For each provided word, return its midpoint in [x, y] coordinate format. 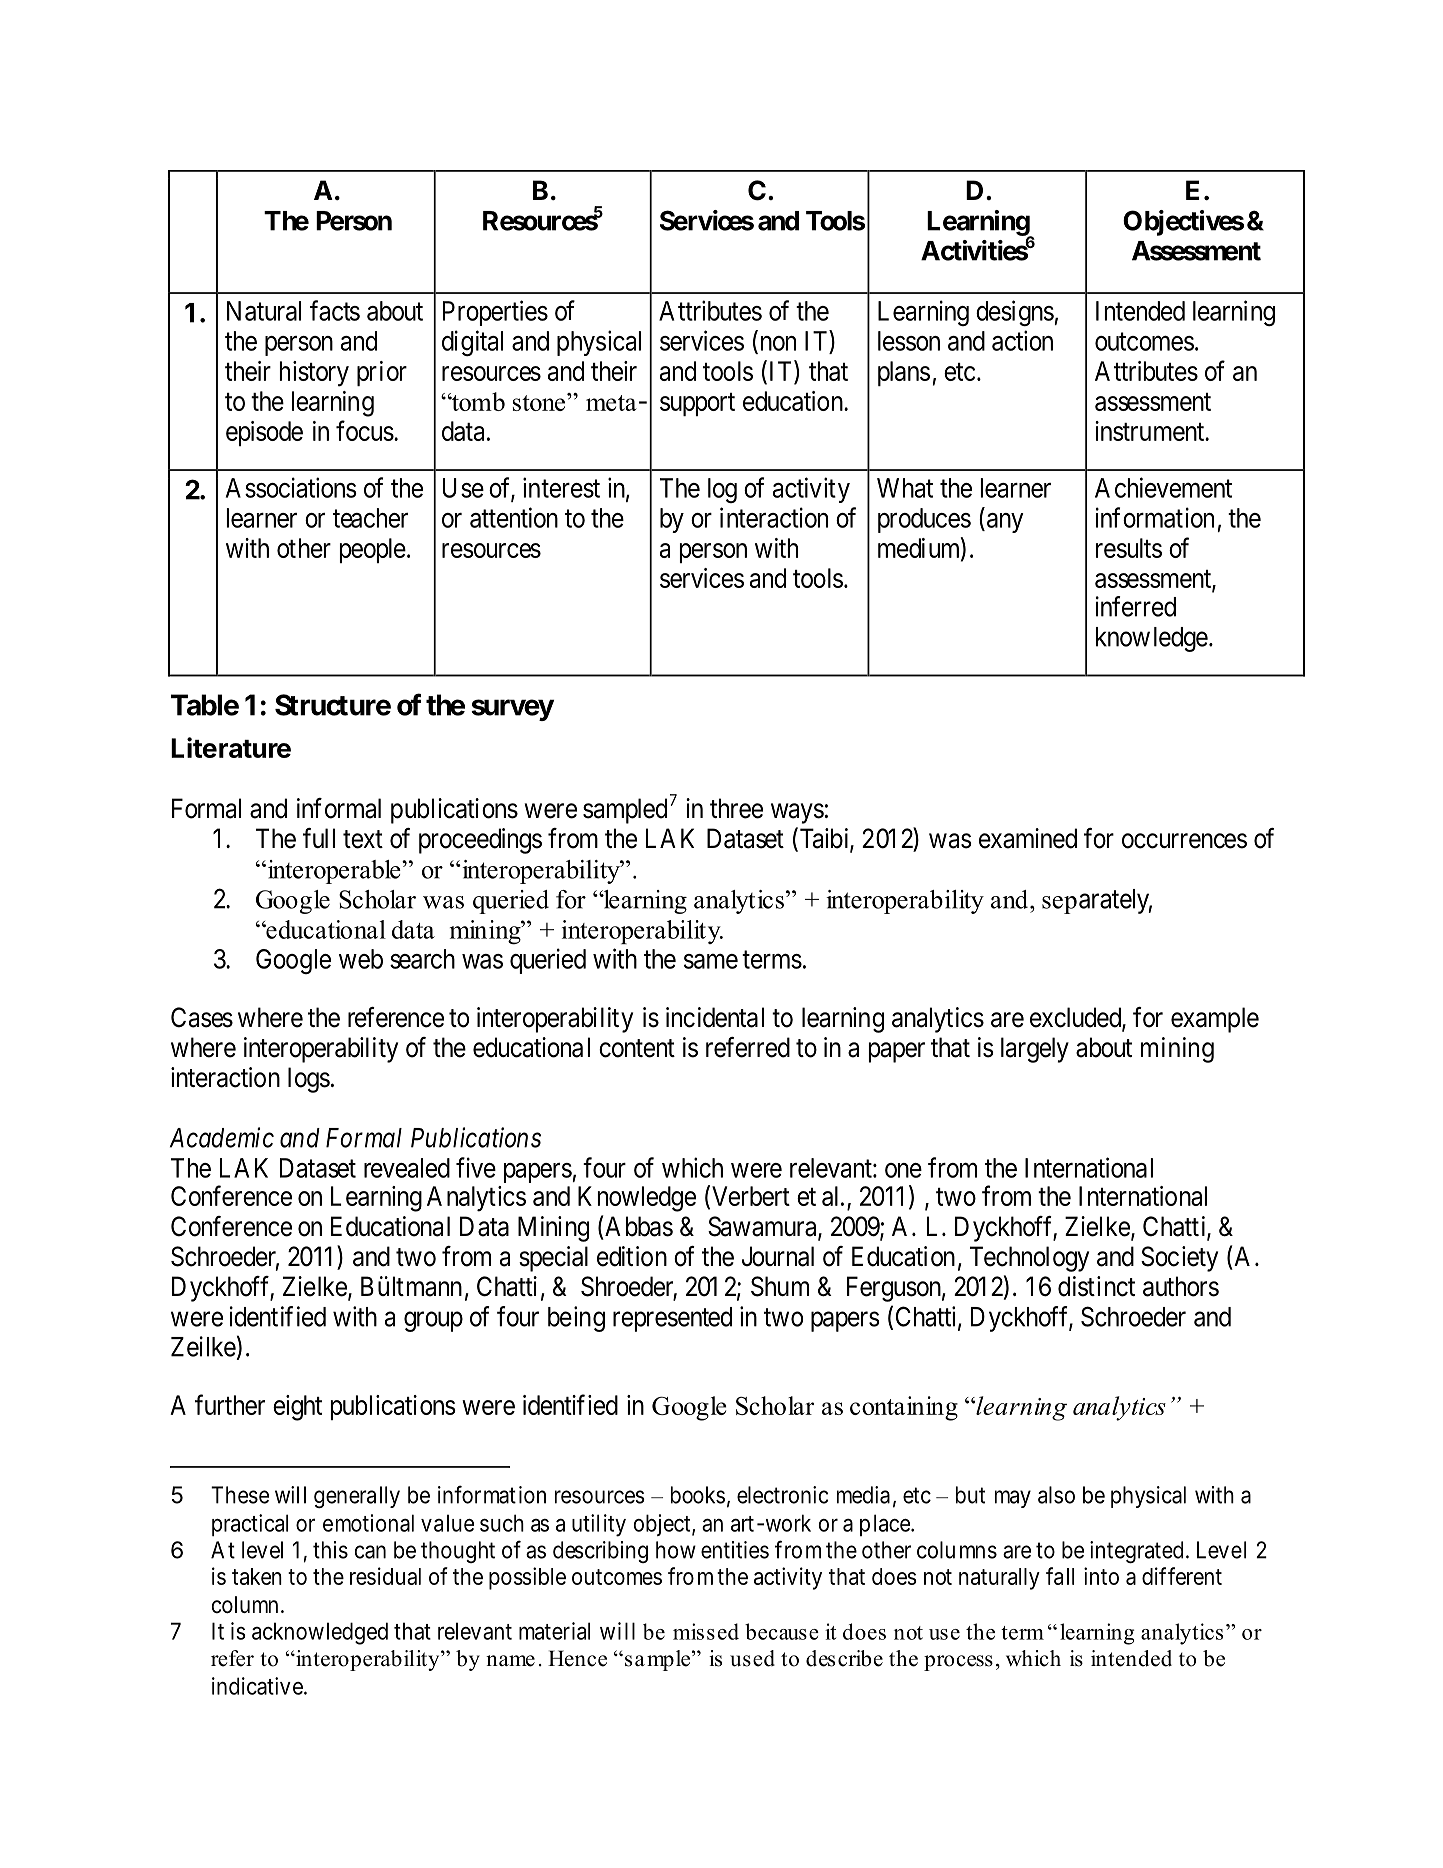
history [314, 374]
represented [672, 1319]
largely [1035, 1050]
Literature [231, 747]
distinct [1096, 1286]
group [433, 1322]
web [361, 959]
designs [1015, 313]
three [736, 808]
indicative [257, 1686]
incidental [715, 1017]
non [776, 344]
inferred [1136, 606]
